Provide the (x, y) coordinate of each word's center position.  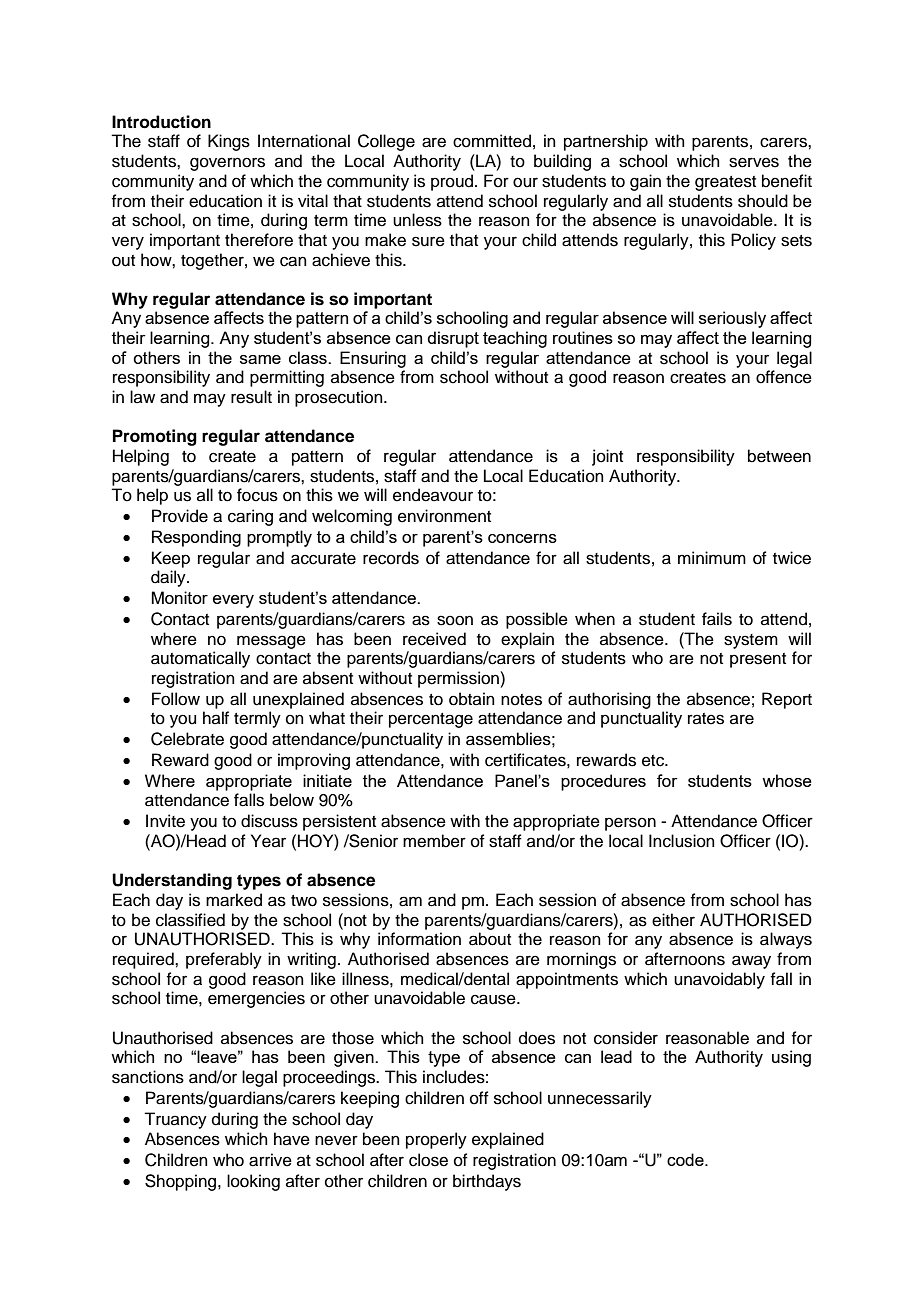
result (251, 397)
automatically (200, 659)
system (751, 641)
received (434, 639)
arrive (270, 1160)
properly (436, 1140)
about (490, 939)
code (686, 1159)
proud (453, 182)
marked (234, 900)
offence (784, 377)
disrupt (453, 339)
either (673, 920)
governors (227, 164)
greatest (725, 183)
